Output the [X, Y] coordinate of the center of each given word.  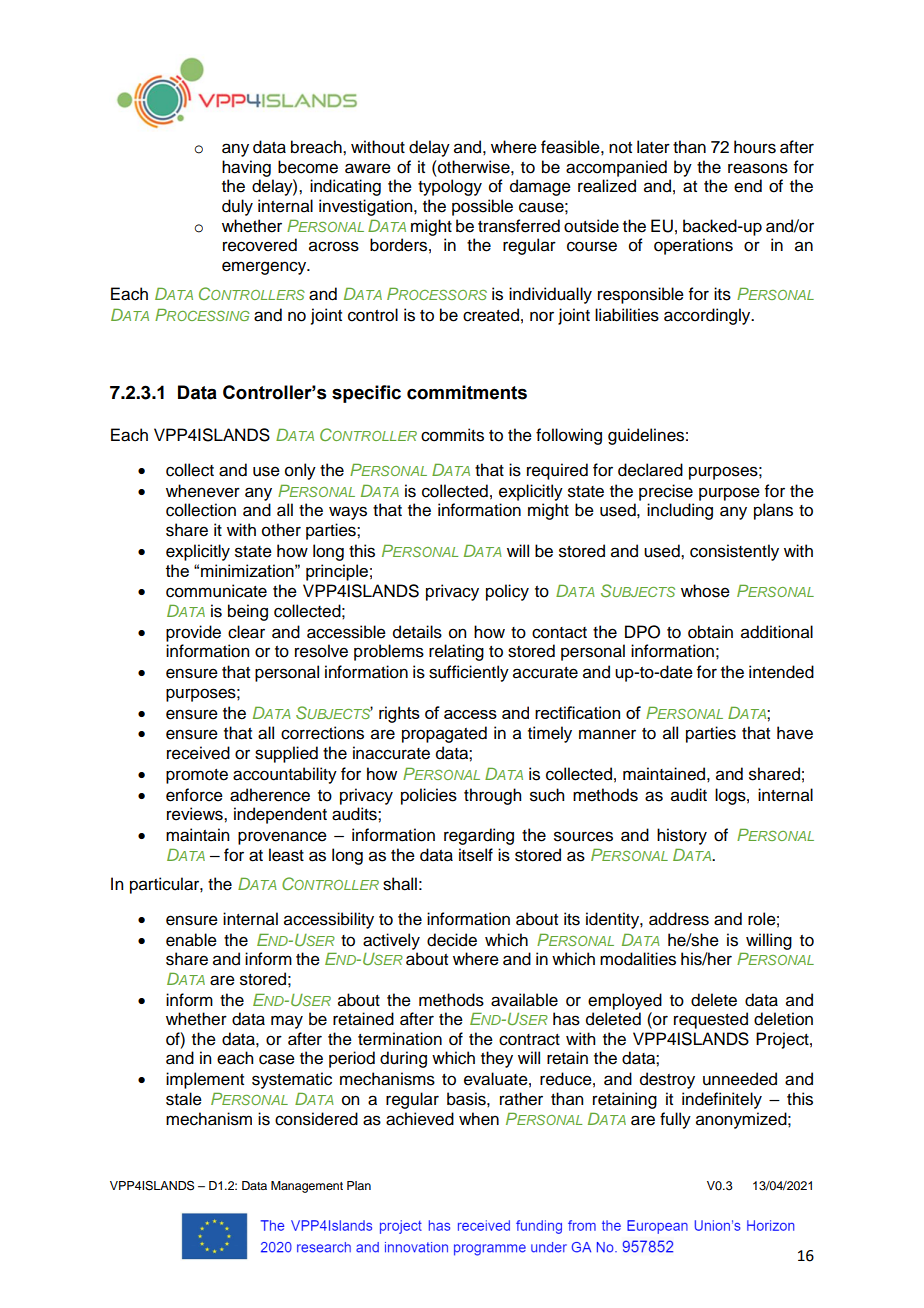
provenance [282, 838]
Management [307, 1187]
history [682, 836]
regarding [479, 836]
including [680, 511]
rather [521, 1099]
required [557, 471]
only [300, 471]
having [246, 168]
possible [482, 207]
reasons [758, 168]
